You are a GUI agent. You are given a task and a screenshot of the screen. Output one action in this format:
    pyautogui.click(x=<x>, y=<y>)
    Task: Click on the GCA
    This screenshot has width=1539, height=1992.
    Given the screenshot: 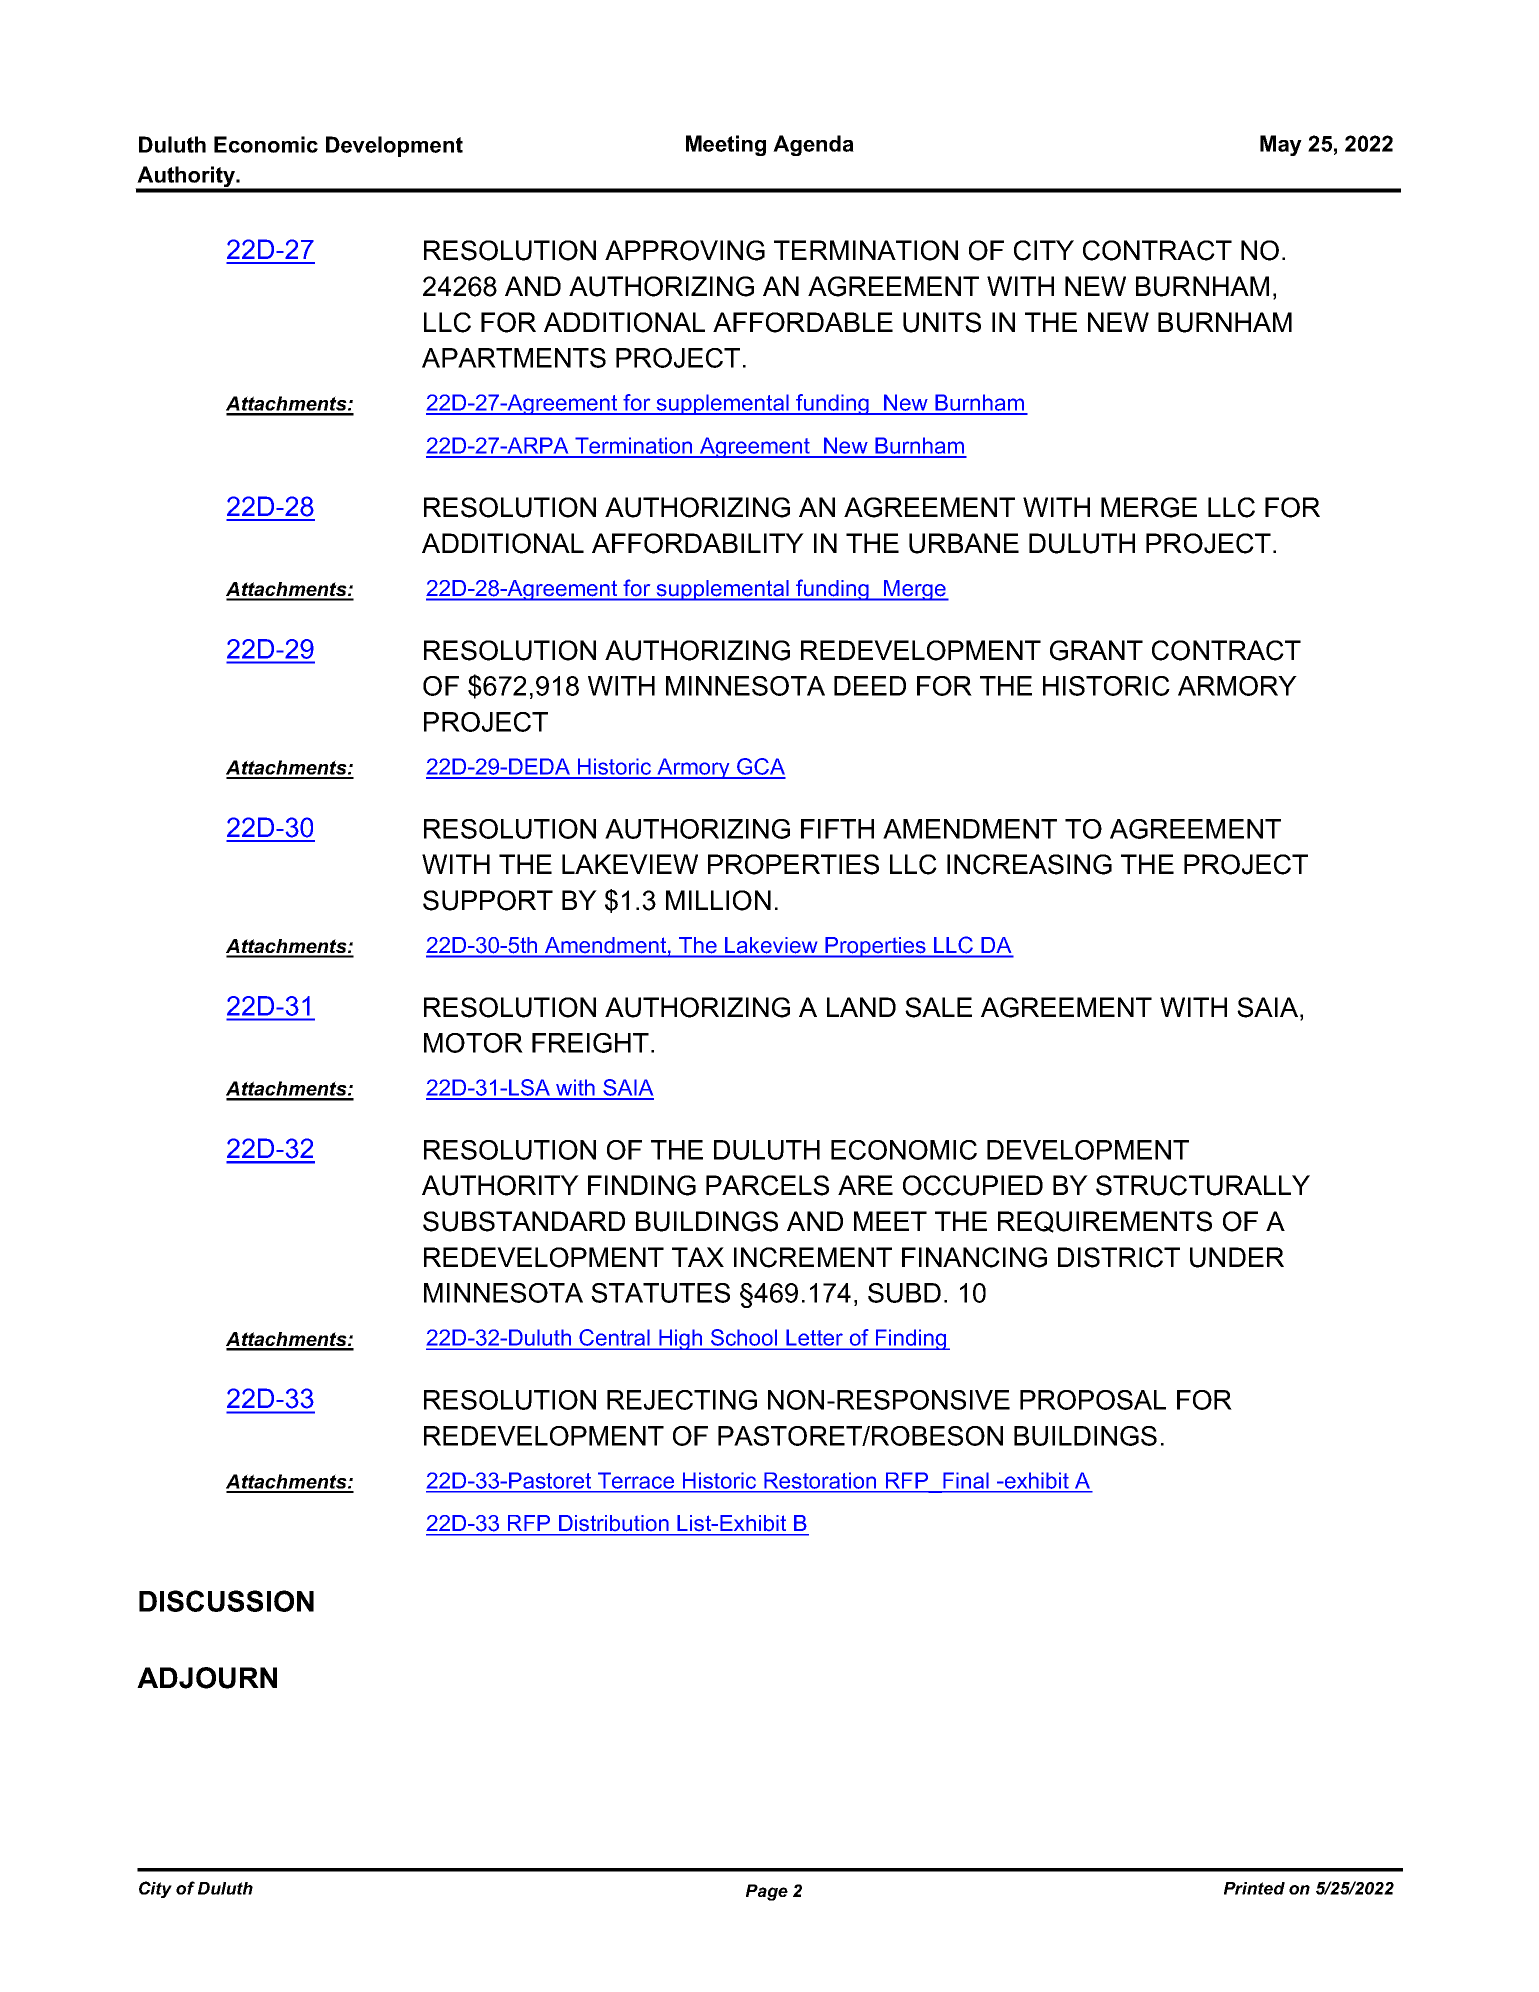 What is the action you would take?
    pyautogui.click(x=760, y=768)
